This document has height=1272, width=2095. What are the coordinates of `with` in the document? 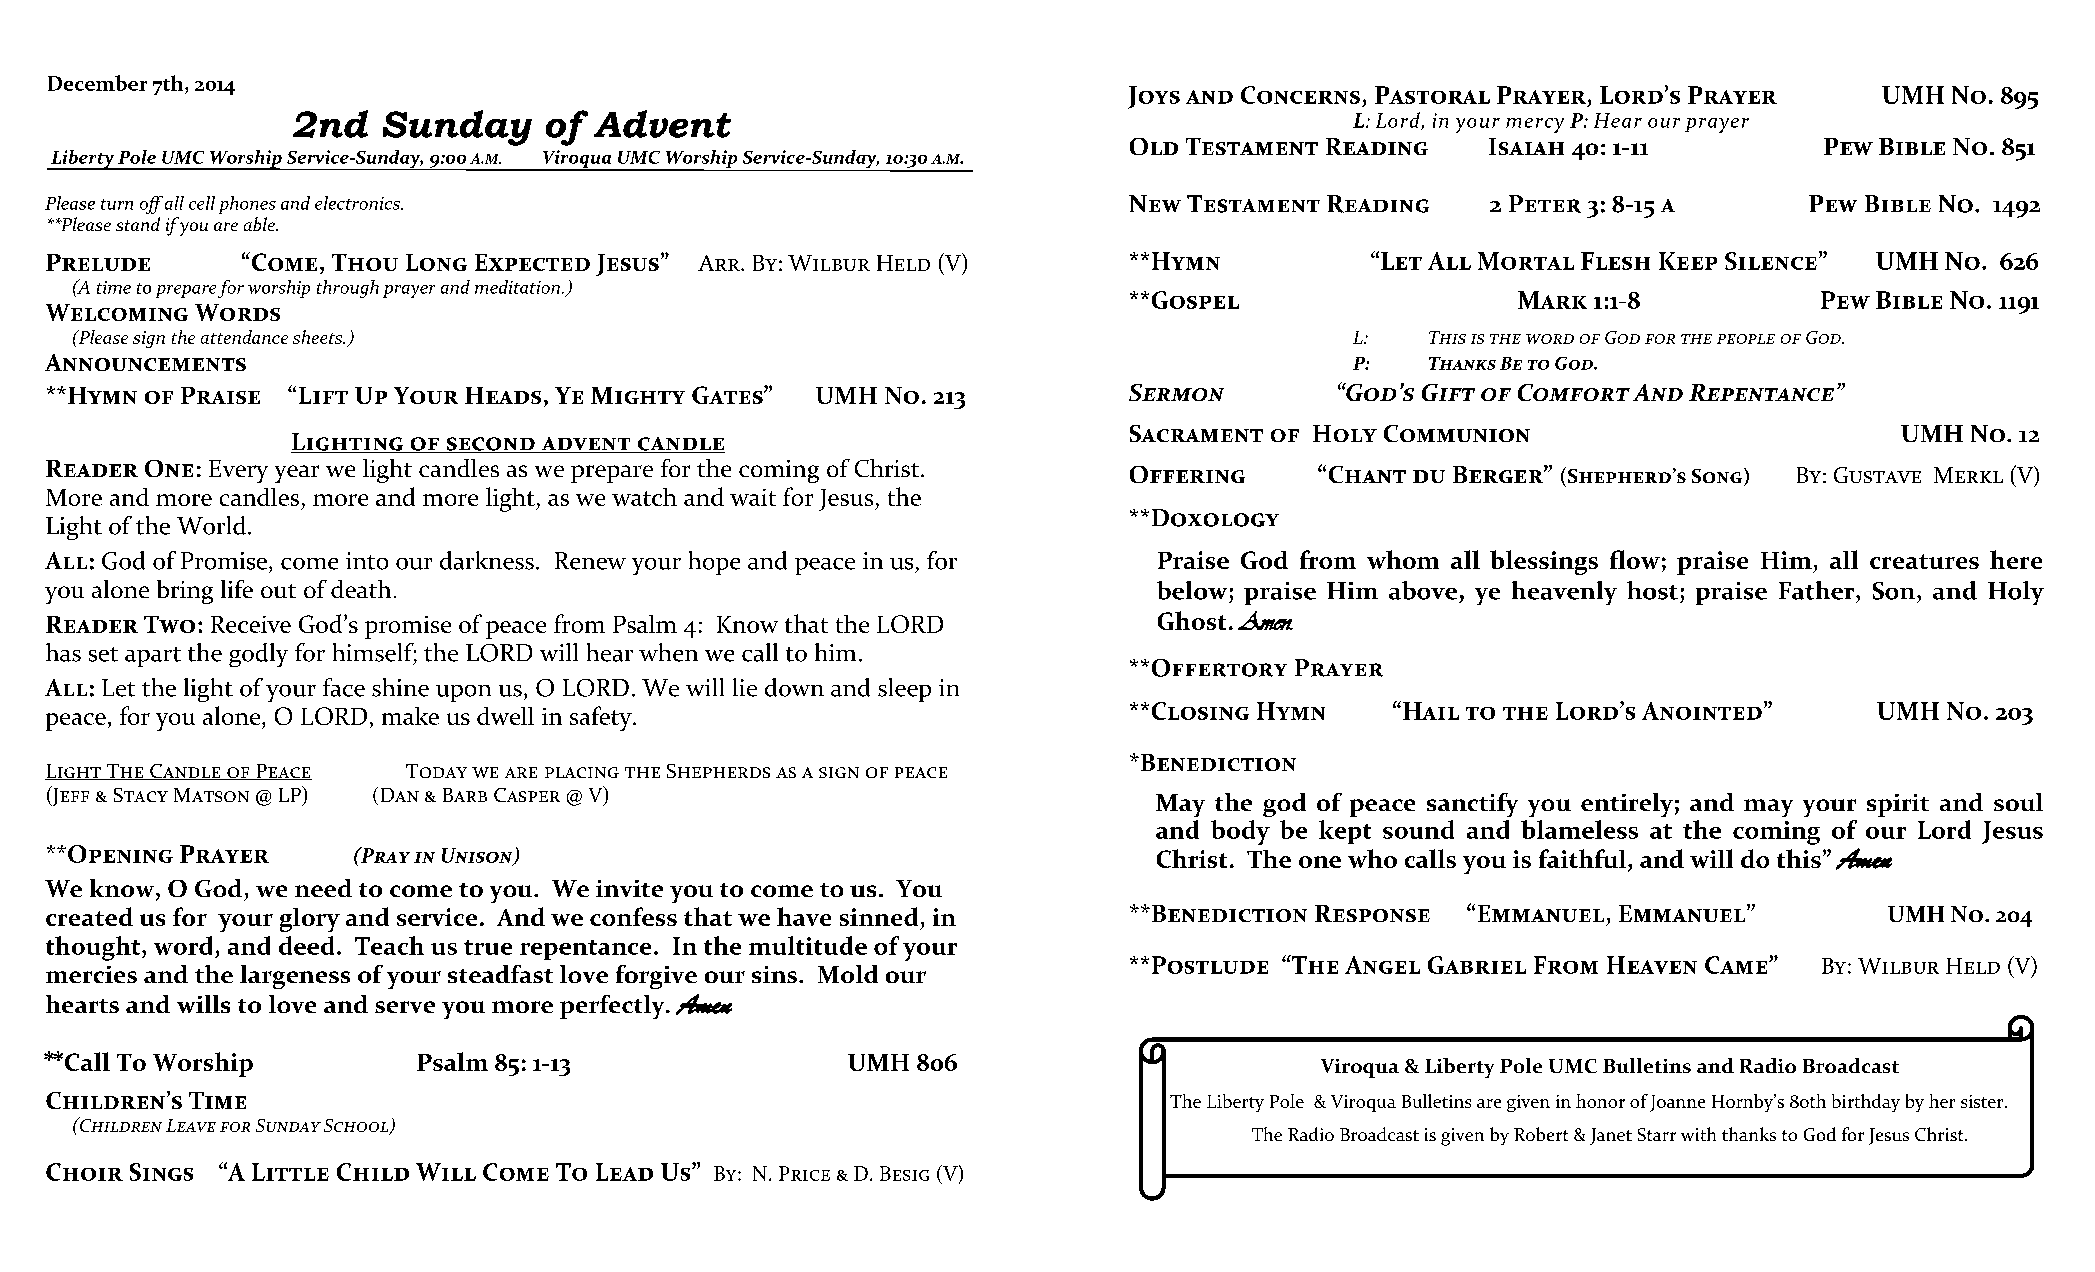 It's located at (1698, 1134).
